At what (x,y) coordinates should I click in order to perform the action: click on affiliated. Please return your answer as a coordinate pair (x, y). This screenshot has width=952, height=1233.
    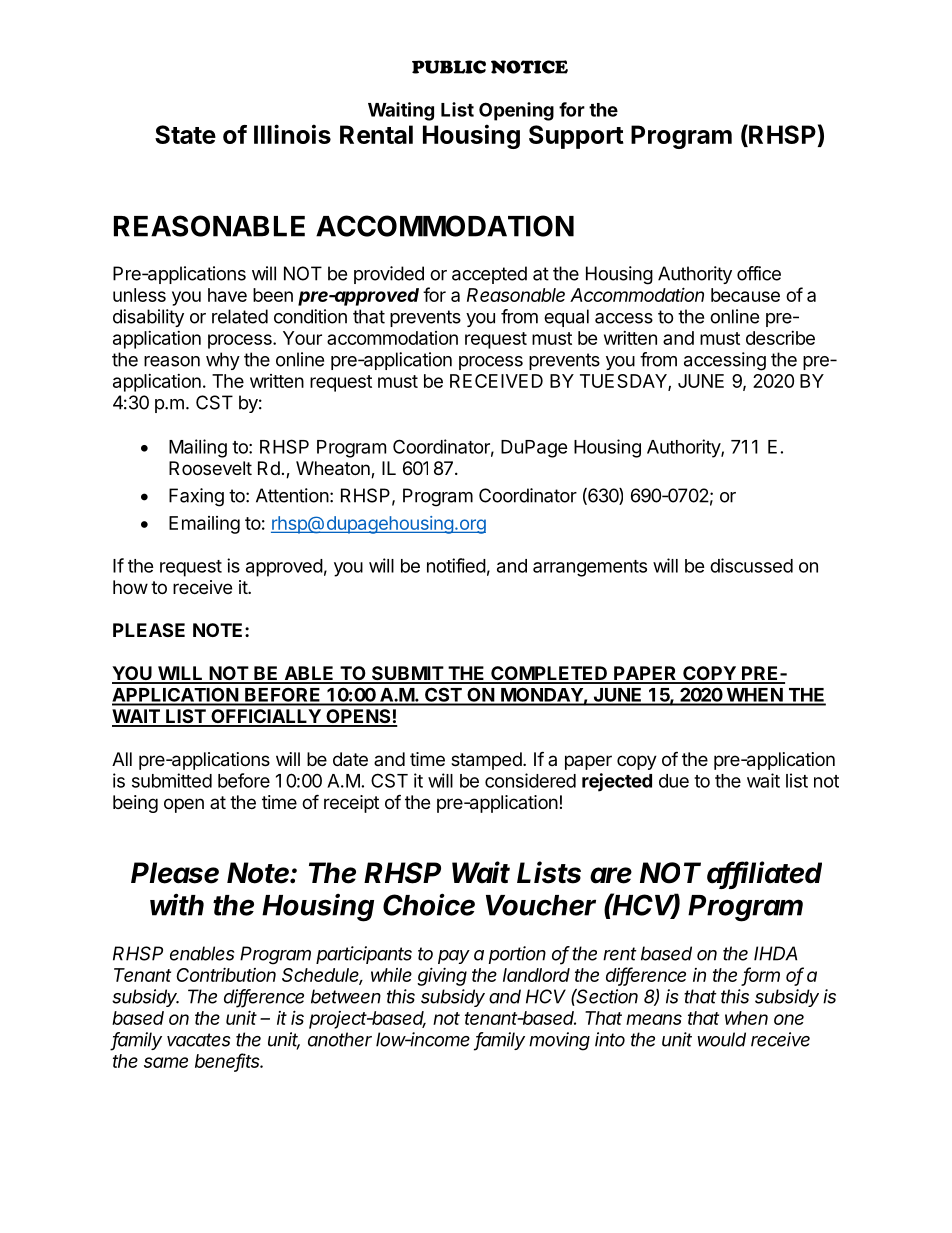
    Looking at the image, I should click on (764, 873).
